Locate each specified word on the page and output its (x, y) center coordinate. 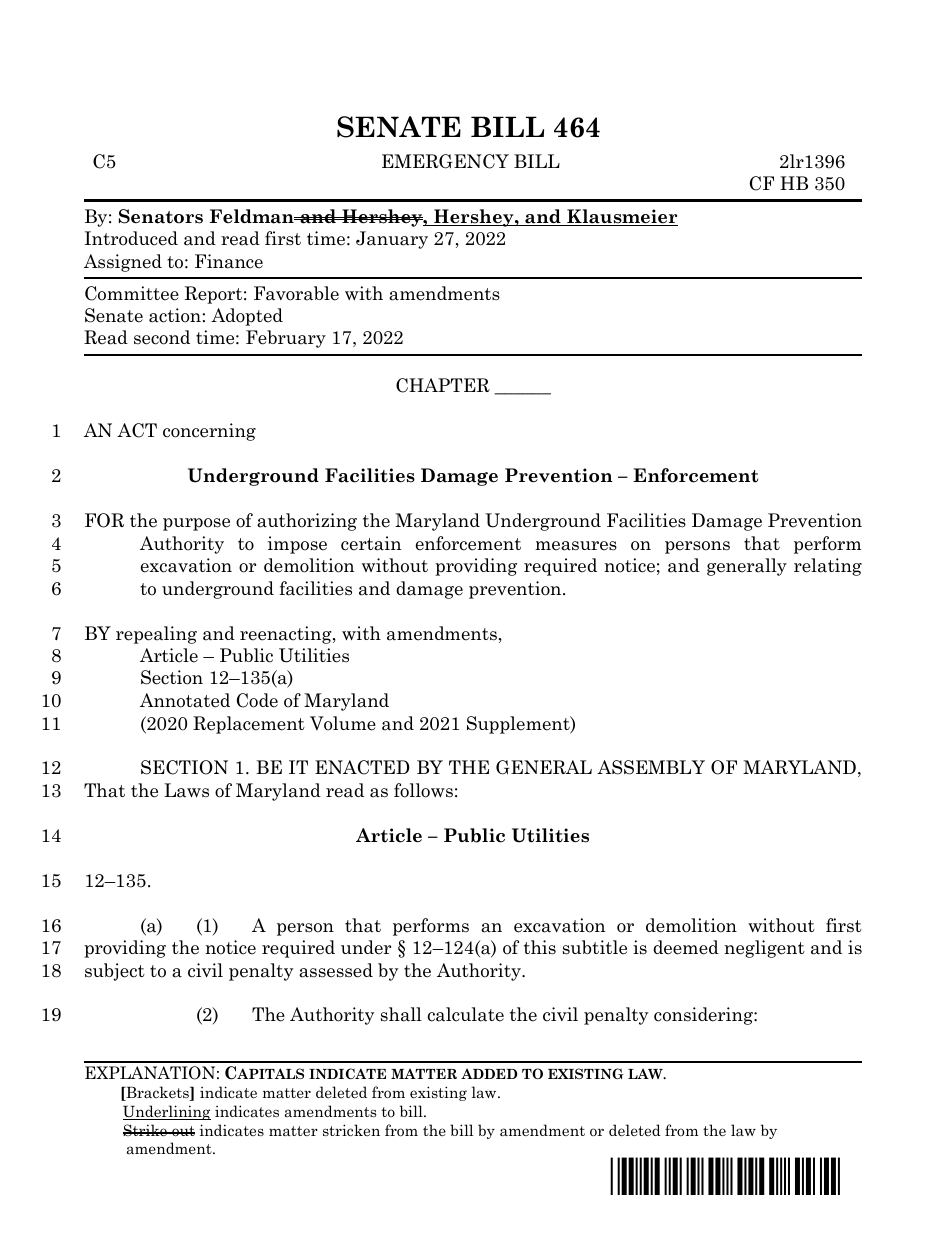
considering (704, 1016)
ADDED (489, 1073)
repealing (156, 635)
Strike (146, 1130)
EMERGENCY (445, 161)
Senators (161, 216)
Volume (343, 723)
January (392, 240)
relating (828, 567)
